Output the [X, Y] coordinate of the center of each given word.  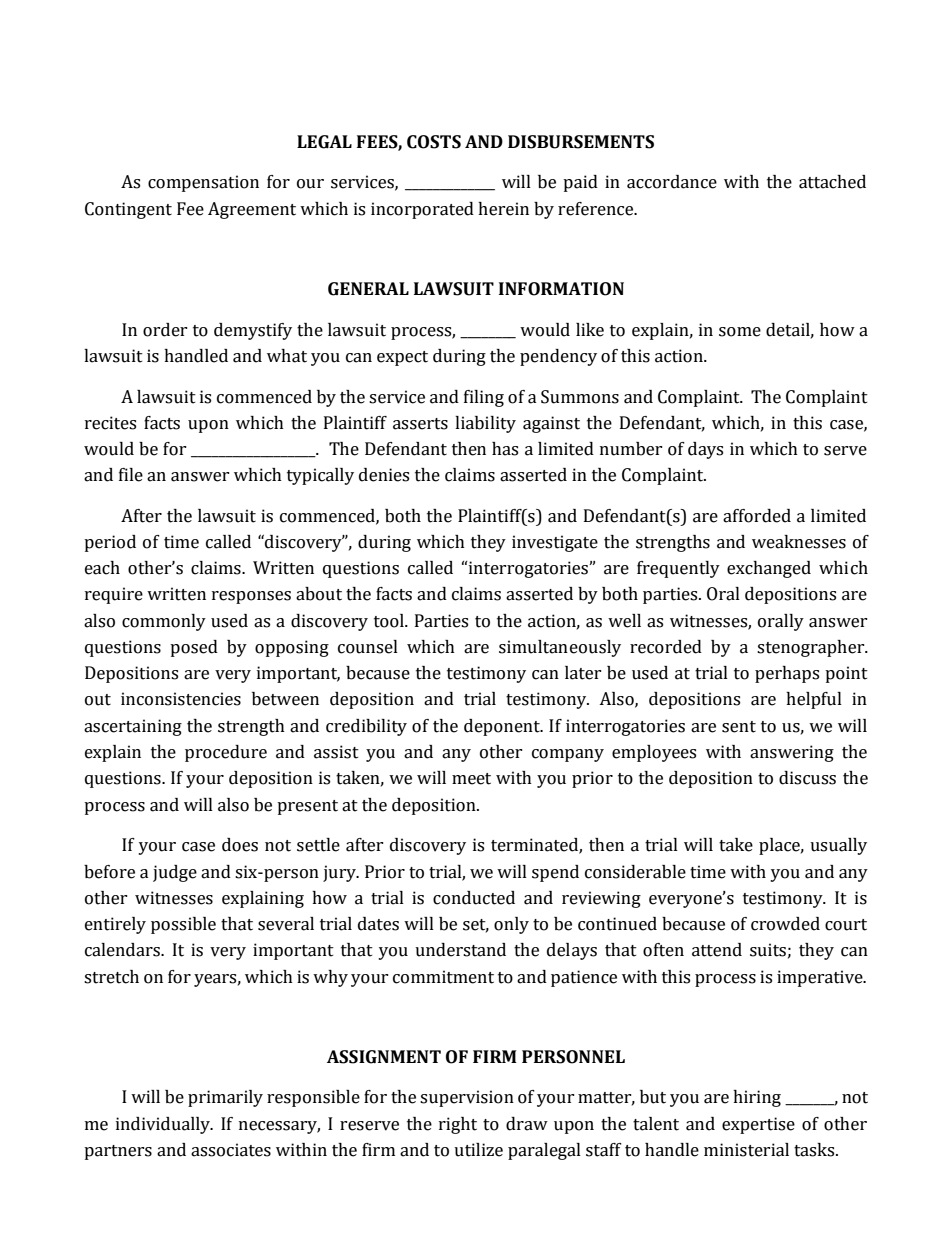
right [458, 1125]
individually [164, 1125]
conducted [474, 898]
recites [110, 423]
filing [484, 398]
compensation [203, 183]
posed [194, 648]
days [705, 450]
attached [832, 182]
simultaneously [560, 648]
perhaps [787, 674]
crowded [785, 924]
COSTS [434, 142]
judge [175, 873]
